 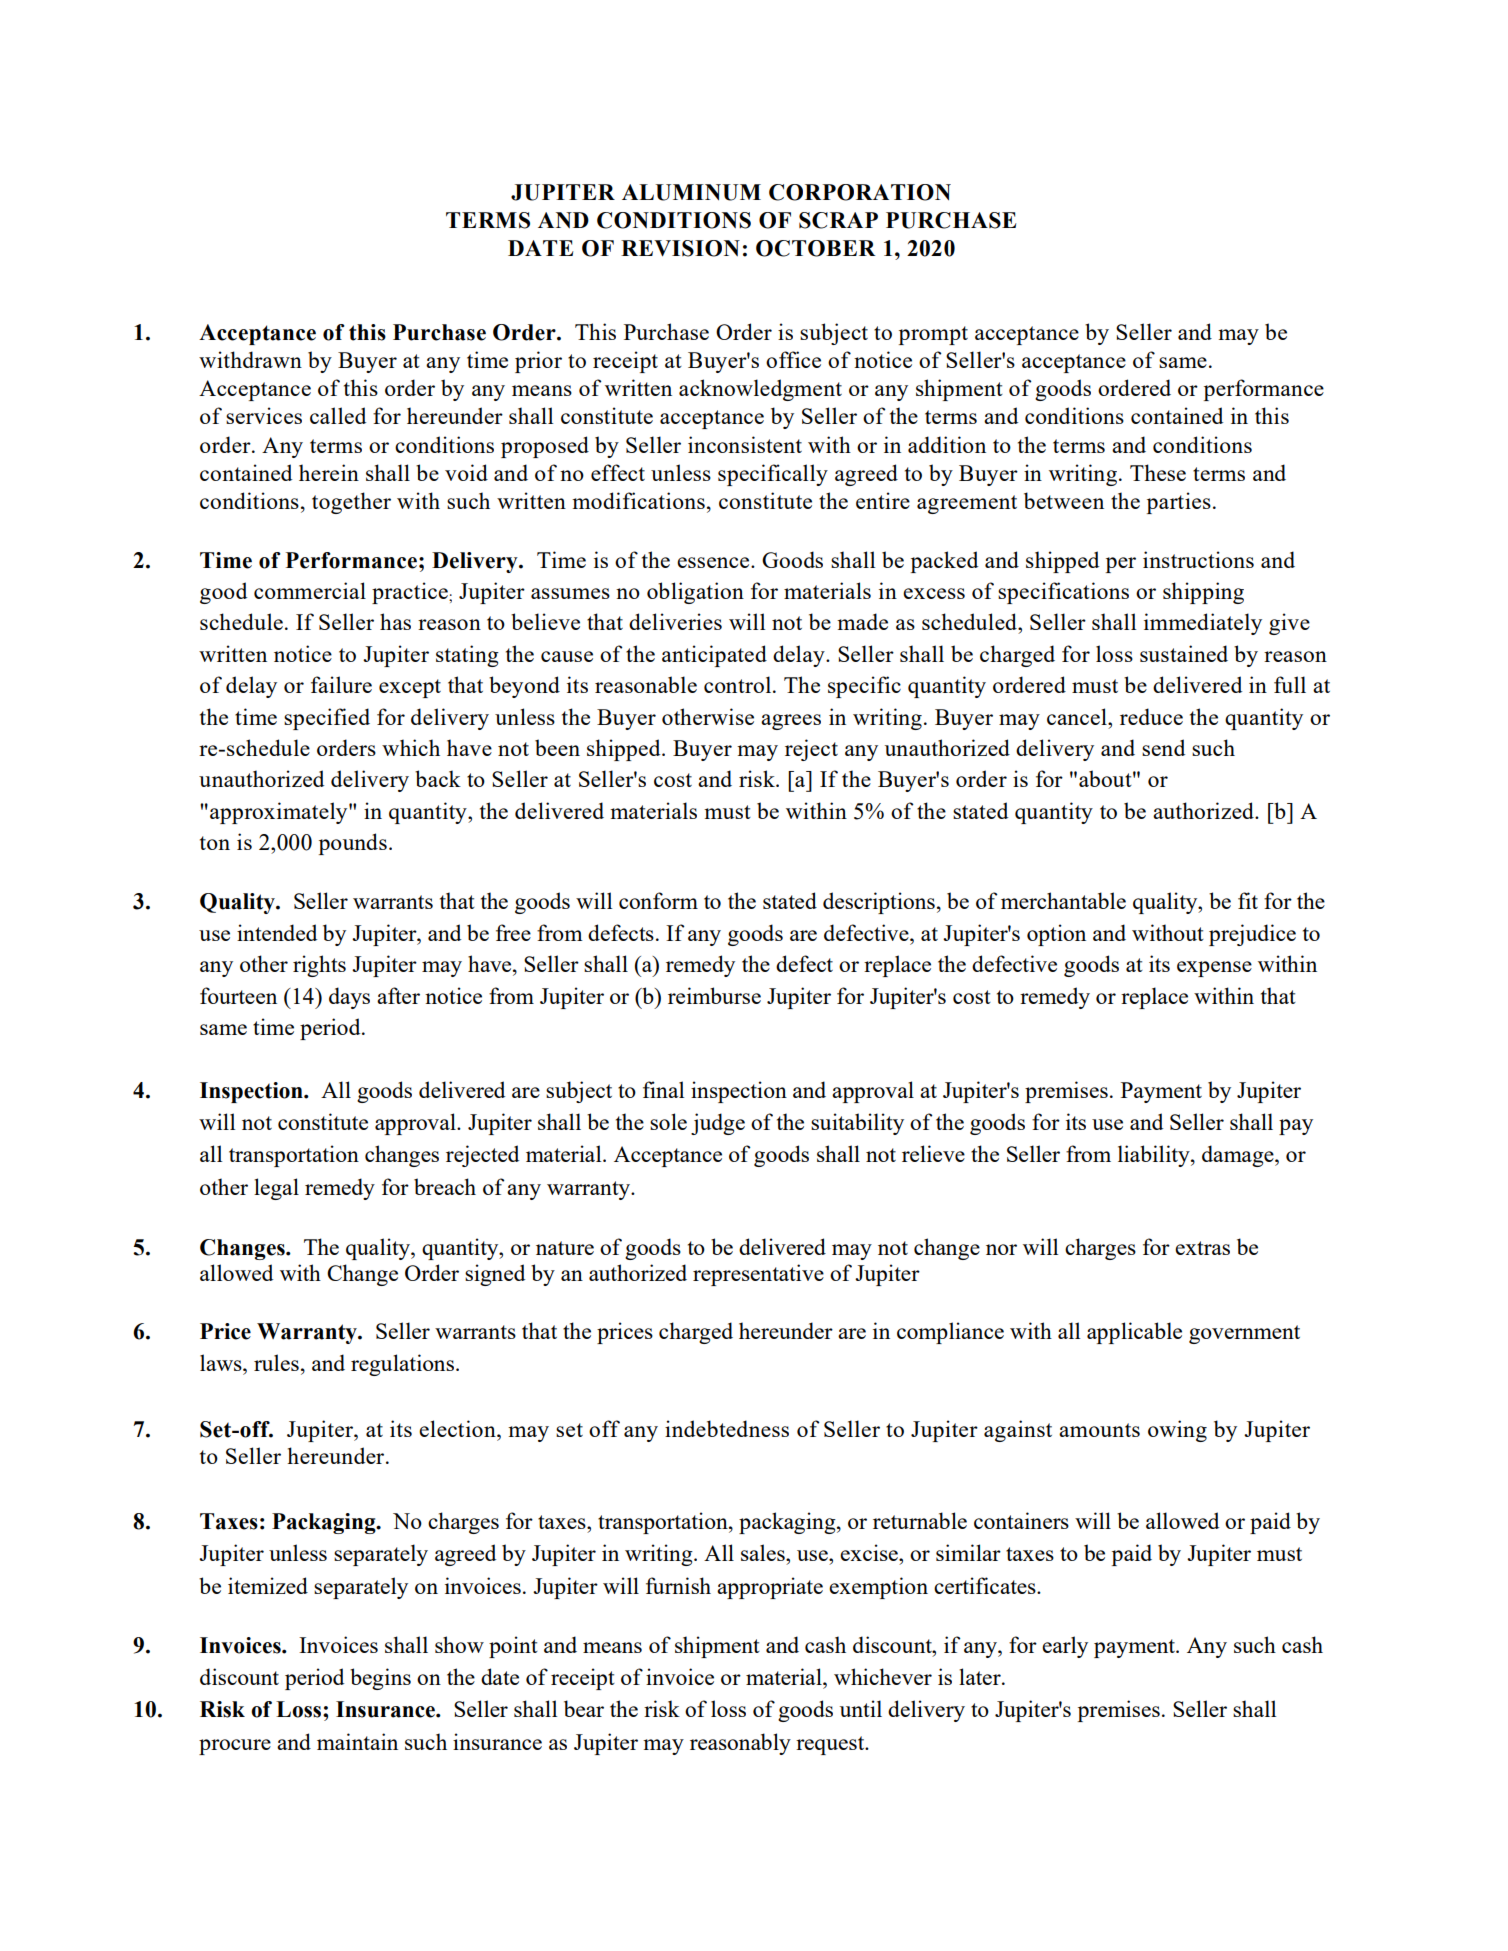 What do you see at coordinates (933, 335) in the image?
I see `prompt` at bounding box center [933, 335].
